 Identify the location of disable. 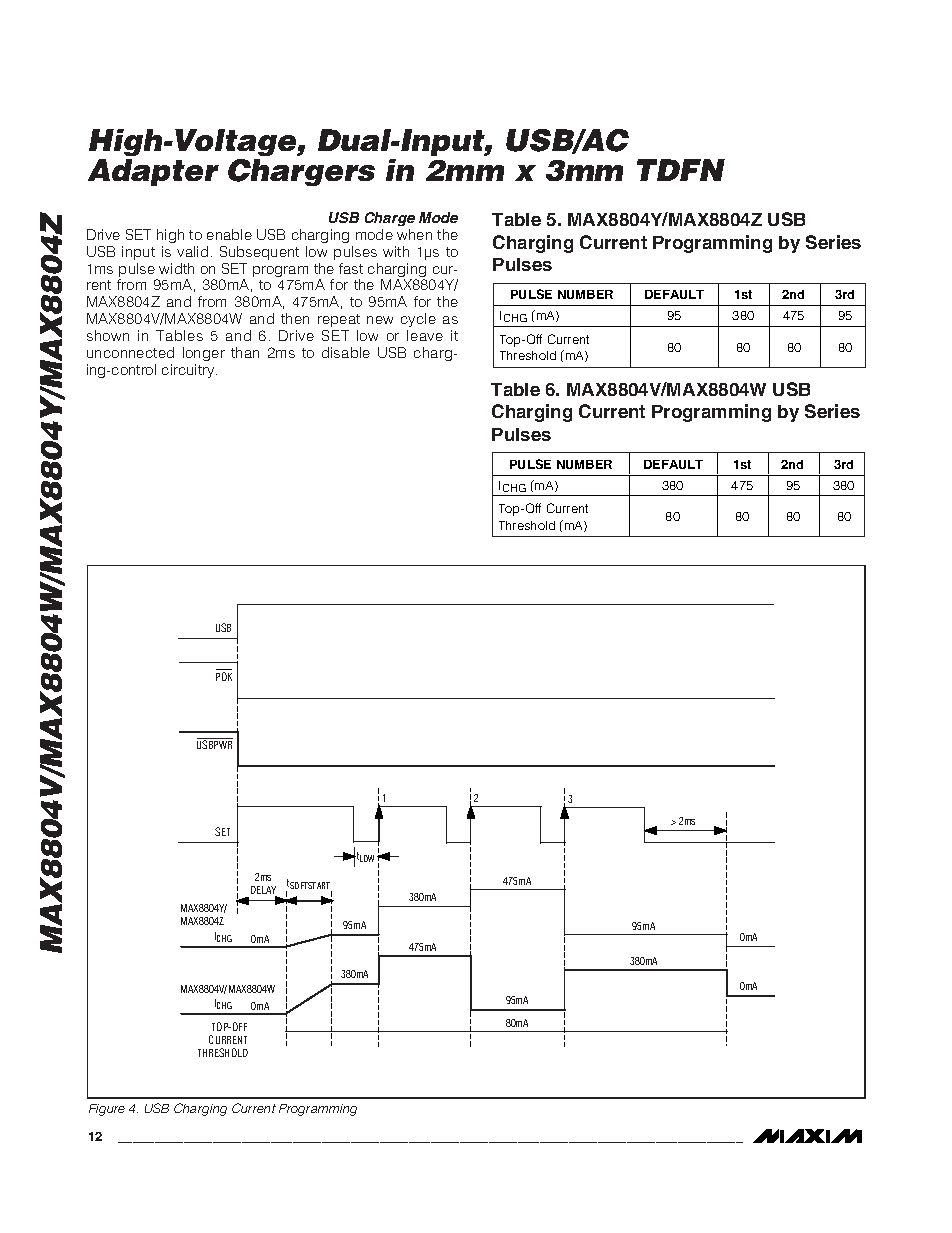
(346, 352).
